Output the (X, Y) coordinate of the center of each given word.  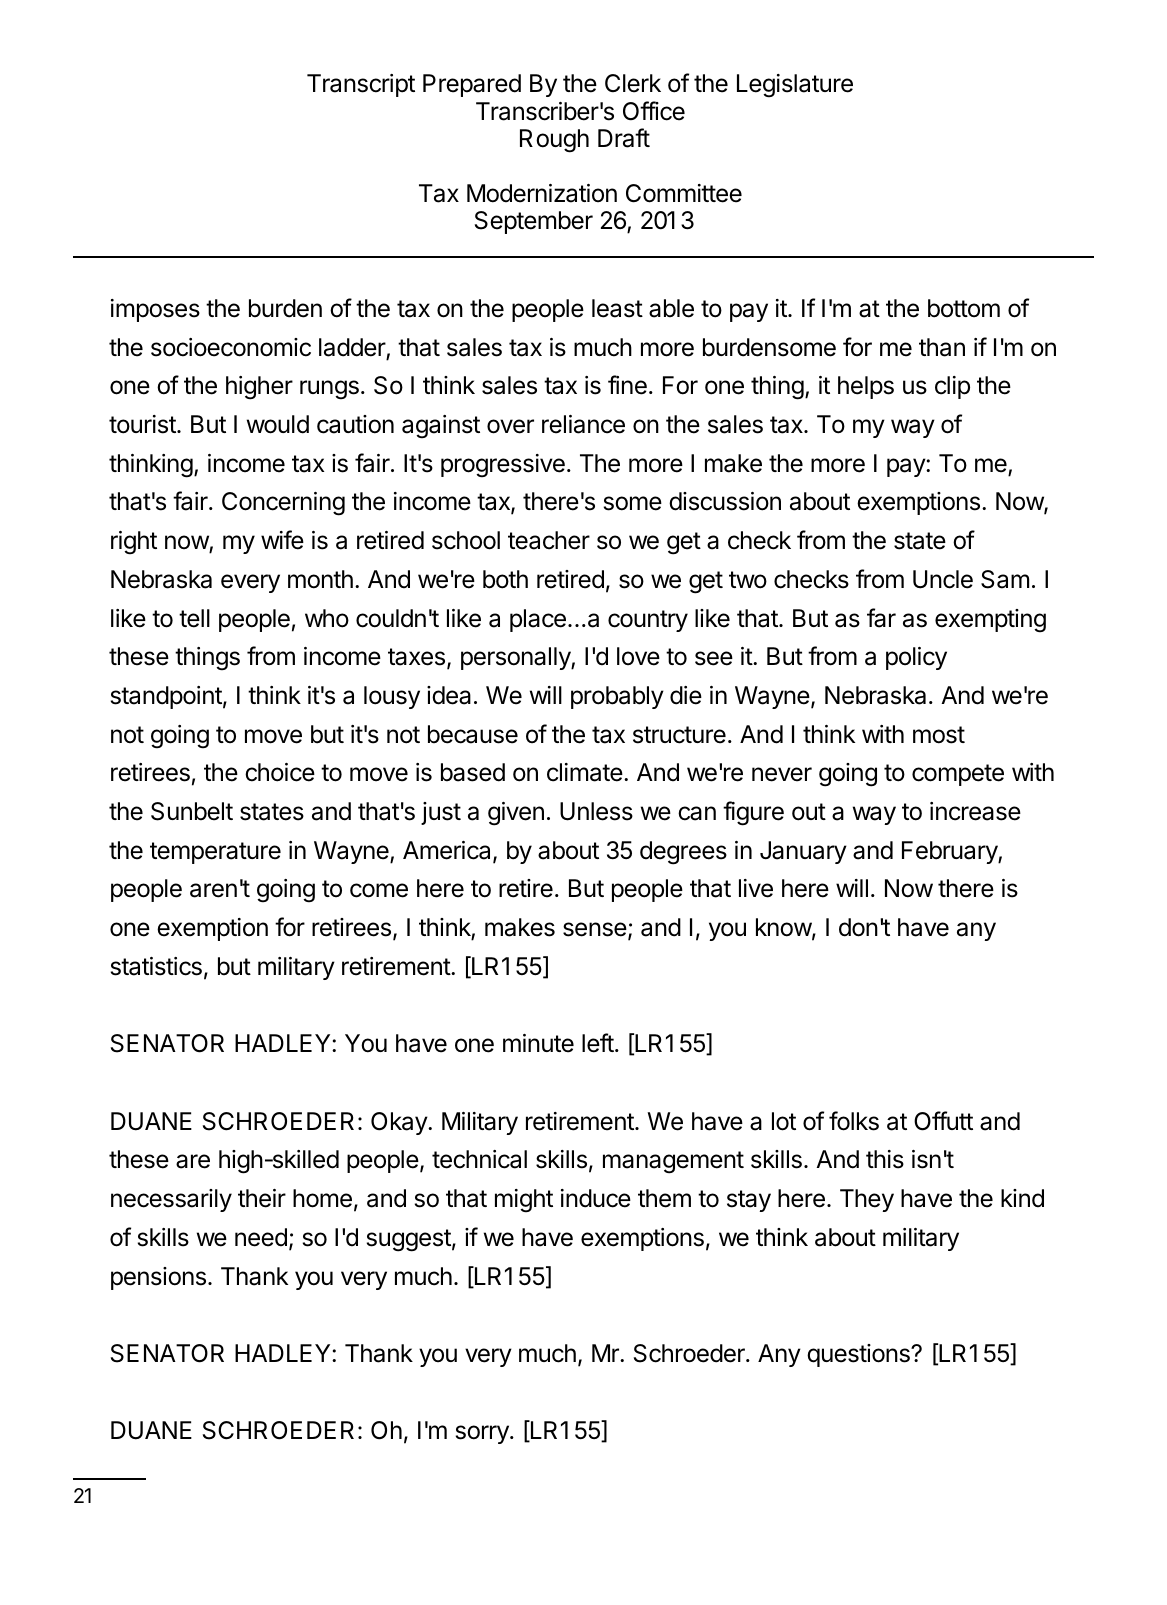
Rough (554, 141)
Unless (596, 811)
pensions (158, 1278)
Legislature (795, 86)
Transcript (361, 85)
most (939, 735)
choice (280, 772)
